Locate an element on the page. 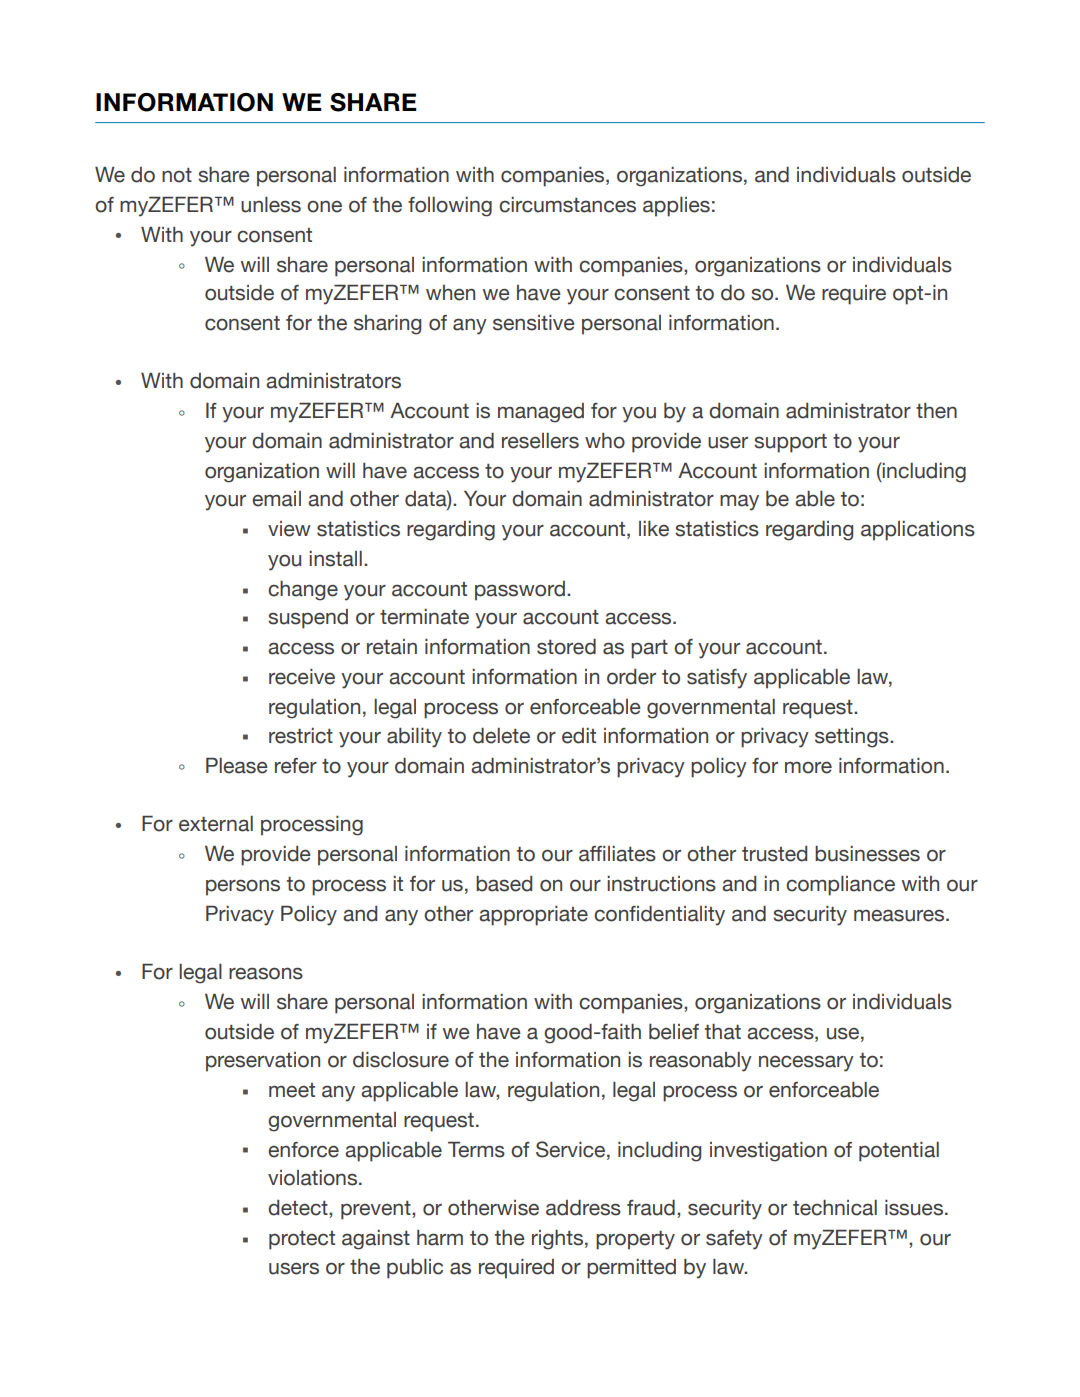 The height and width of the document is (1397, 1080). restrict is located at coordinates (301, 736).
